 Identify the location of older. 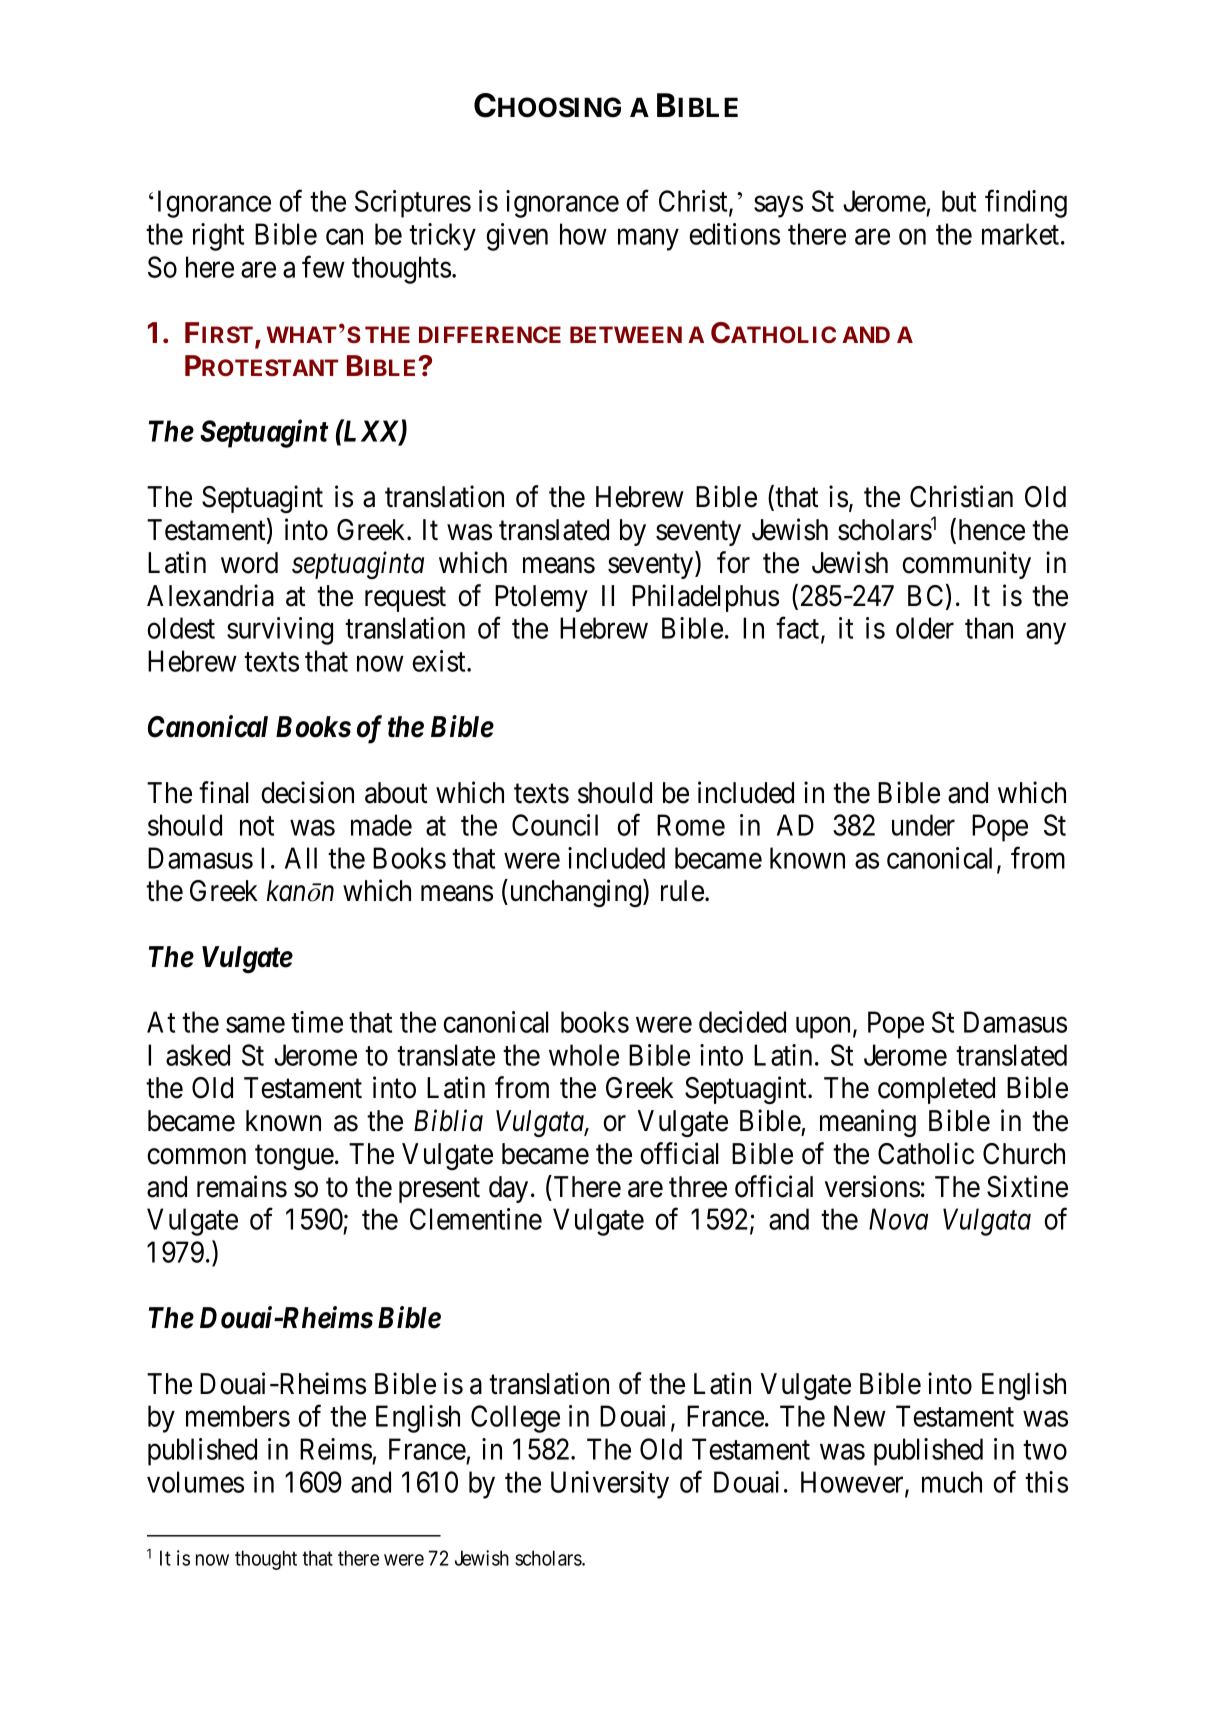
(925, 628).
